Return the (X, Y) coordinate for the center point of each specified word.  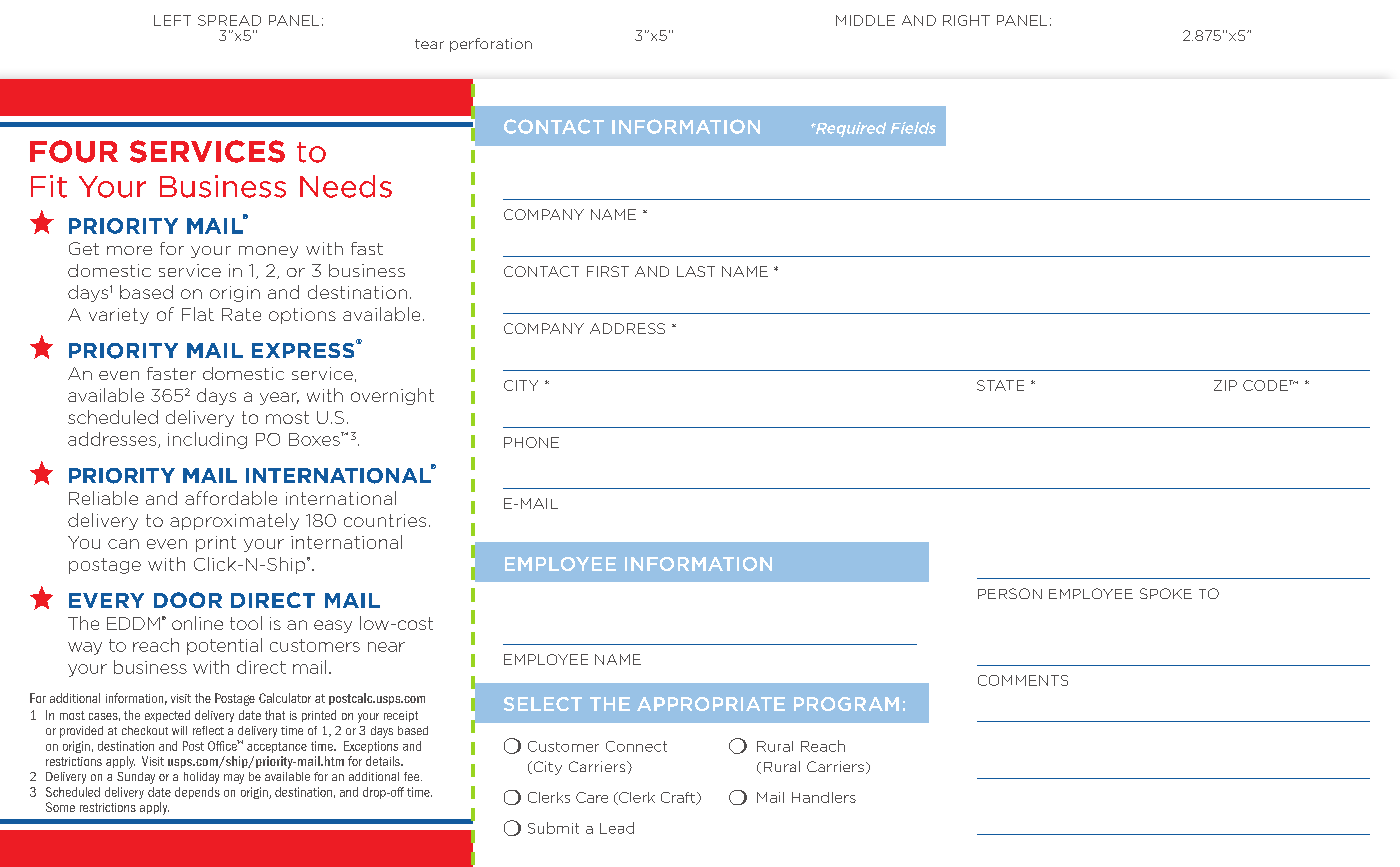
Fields (913, 128)
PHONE (531, 442)
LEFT (172, 20)
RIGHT (966, 20)
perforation (491, 45)
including (207, 440)
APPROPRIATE (711, 704)
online (197, 623)
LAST (696, 271)
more (129, 250)
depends (197, 793)
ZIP (1225, 385)
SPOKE (1166, 593)
